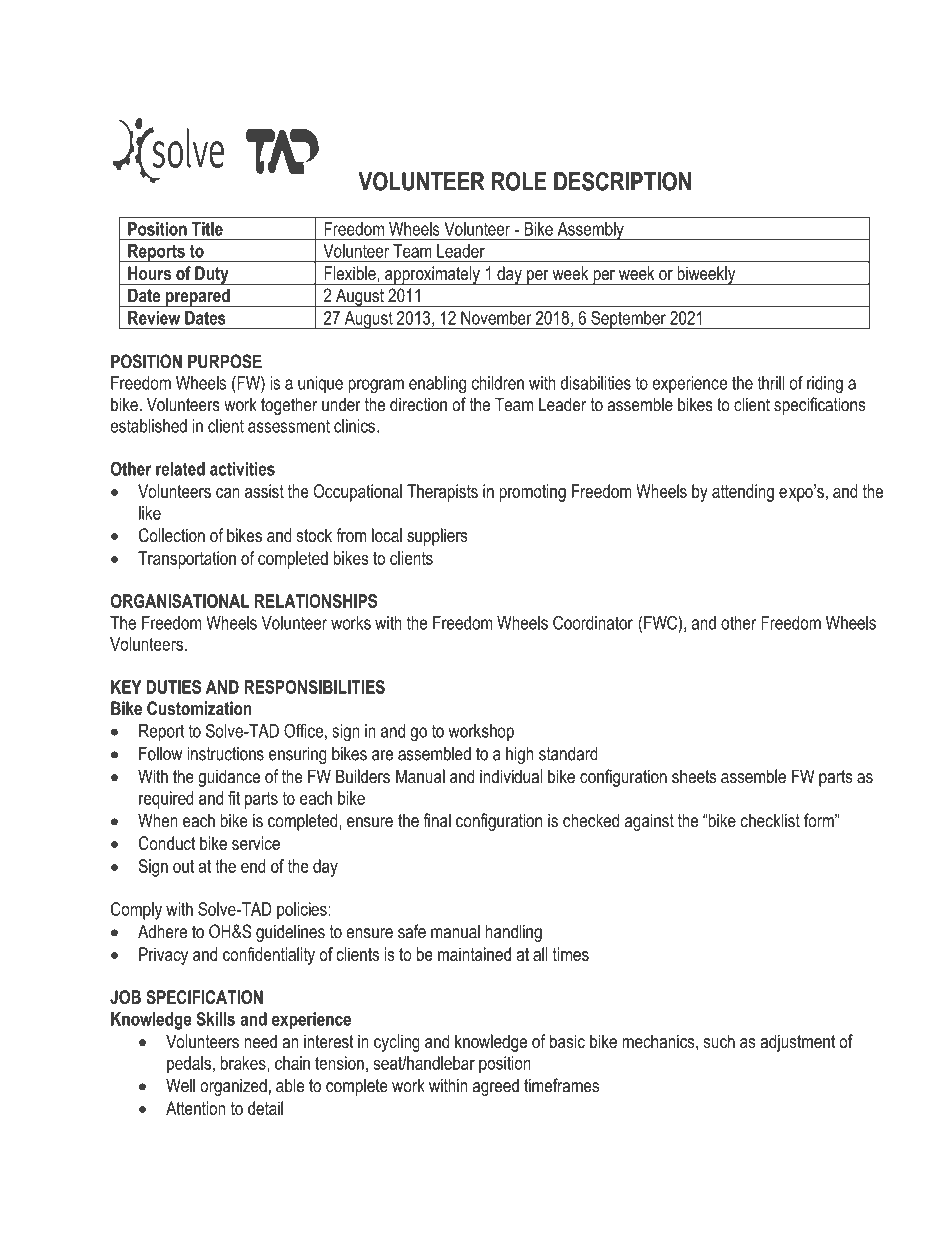 The image size is (952, 1233). What do you see at coordinates (225, 361) in the image?
I see `PURPOSE` at bounding box center [225, 361].
